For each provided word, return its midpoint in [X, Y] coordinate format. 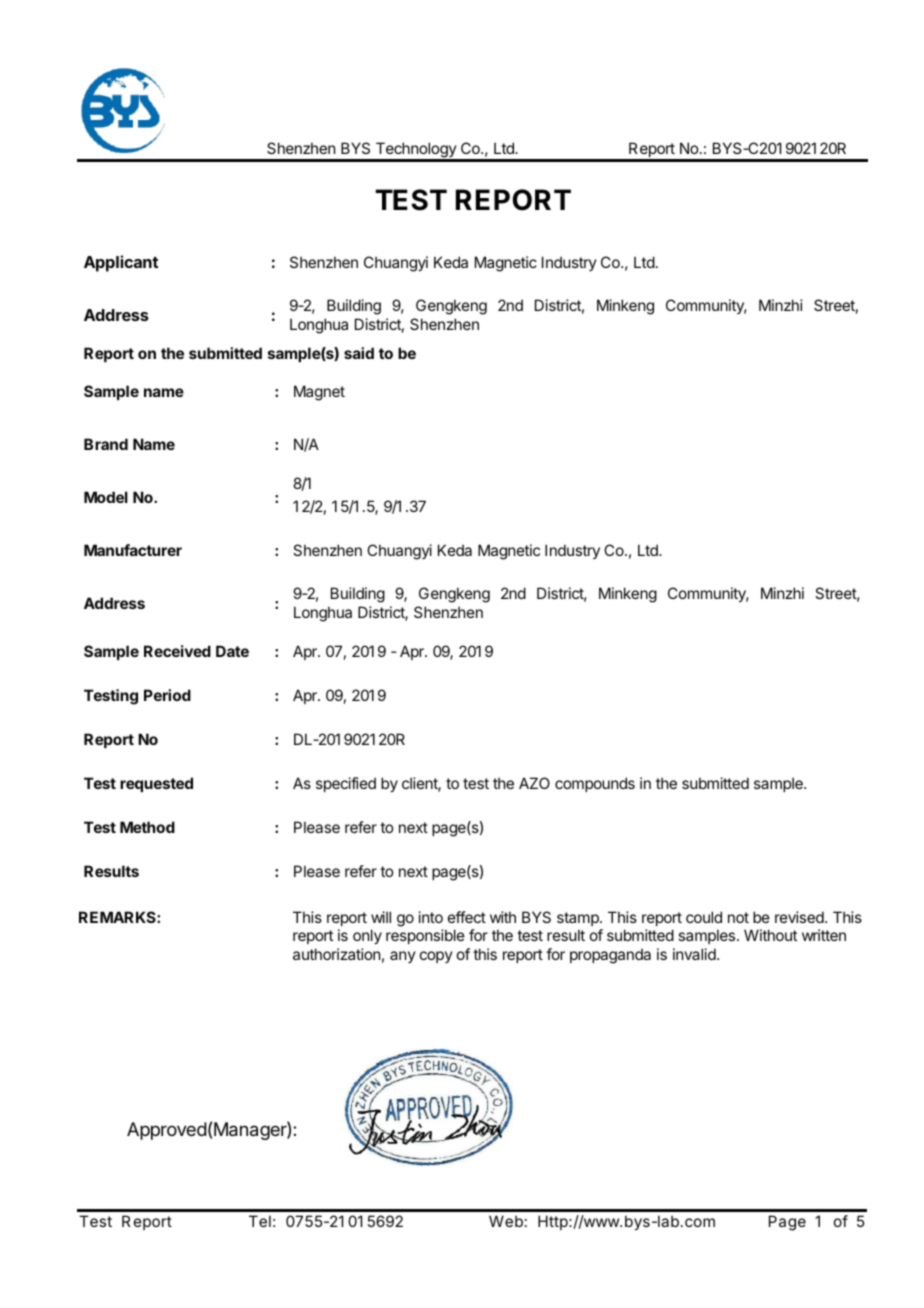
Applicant [121, 263]
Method [147, 827]
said [359, 353]
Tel [260, 1221]
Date [232, 651]
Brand [106, 444]
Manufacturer [133, 550]
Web [506, 1221]
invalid [694, 954]
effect [467, 917]
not [738, 917]
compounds [595, 784]
